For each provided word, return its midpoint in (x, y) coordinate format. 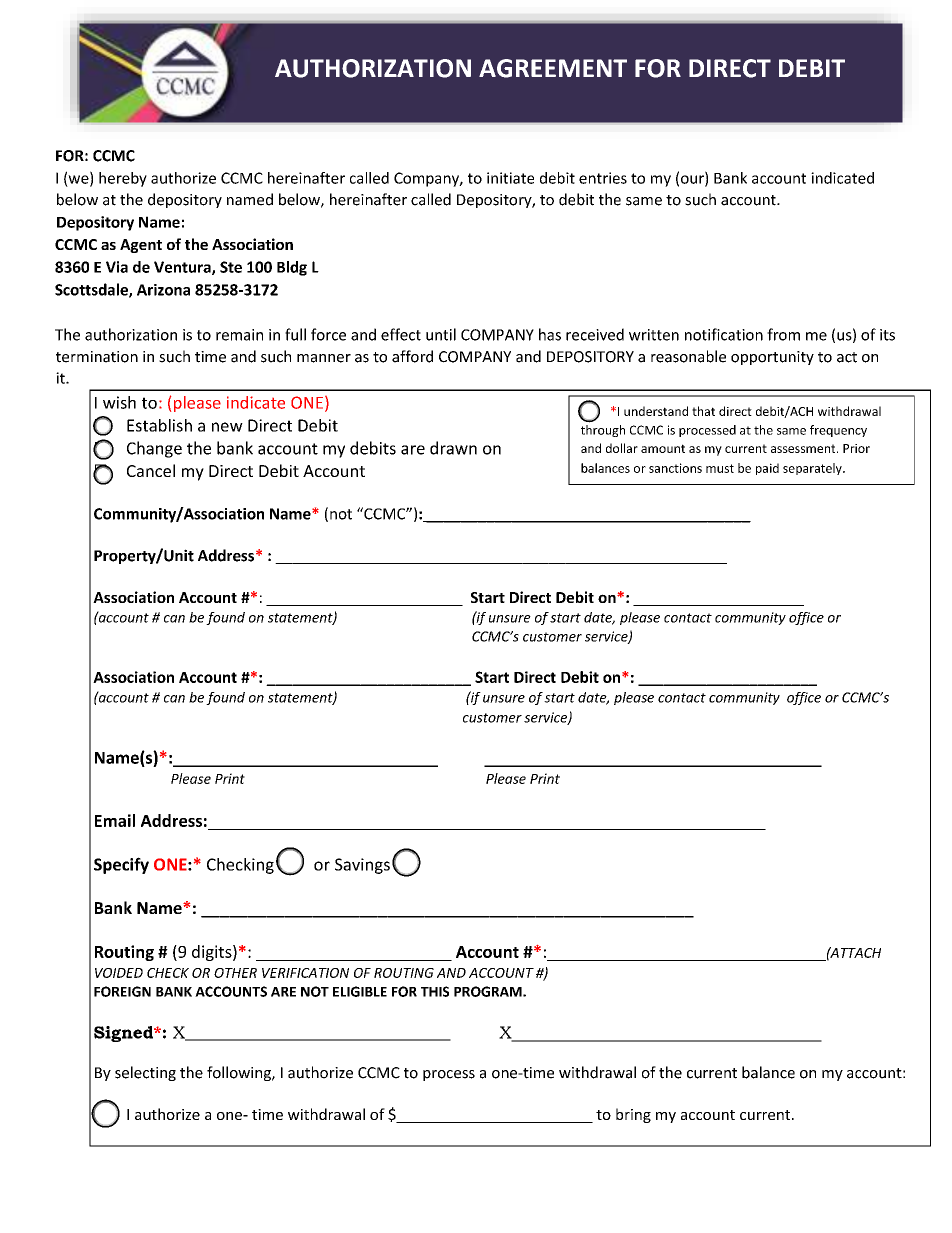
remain (239, 335)
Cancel (151, 470)
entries (603, 178)
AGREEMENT (553, 68)
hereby (123, 179)
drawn (453, 448)
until (441, 334)
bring (633, 1115)
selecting (145, 1073)
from (783, 334)
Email (115, 820)
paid (767, 469)
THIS (435, 991)
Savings (362, 866)
